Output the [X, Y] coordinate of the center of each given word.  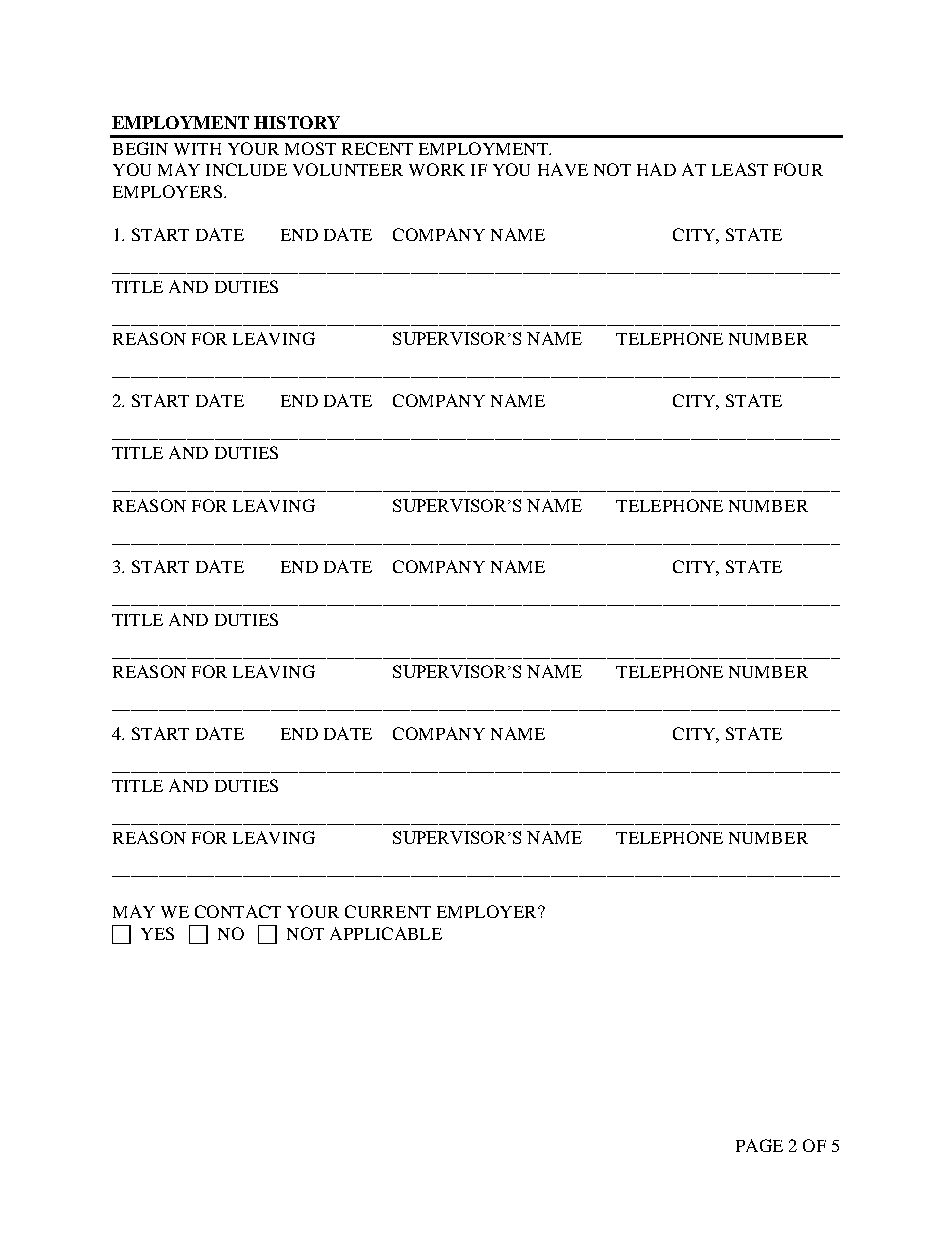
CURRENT [388, 911]
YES [157, 933]
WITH [197, 149]
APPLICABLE [386, 933]
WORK [437, 169]
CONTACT [238, 911]
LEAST [740, 169]
